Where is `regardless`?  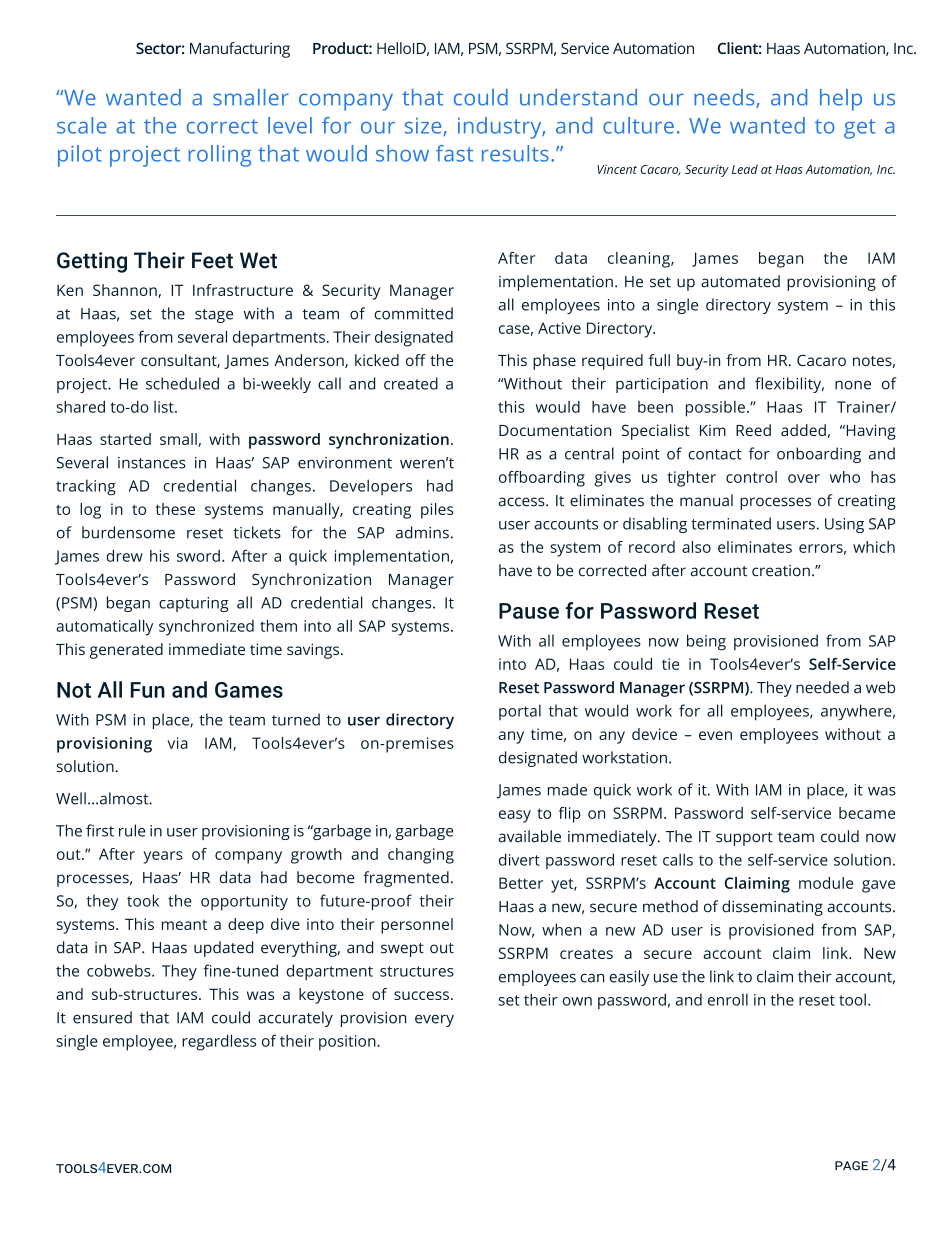 regardless is located at coordinates (219, 1043).
